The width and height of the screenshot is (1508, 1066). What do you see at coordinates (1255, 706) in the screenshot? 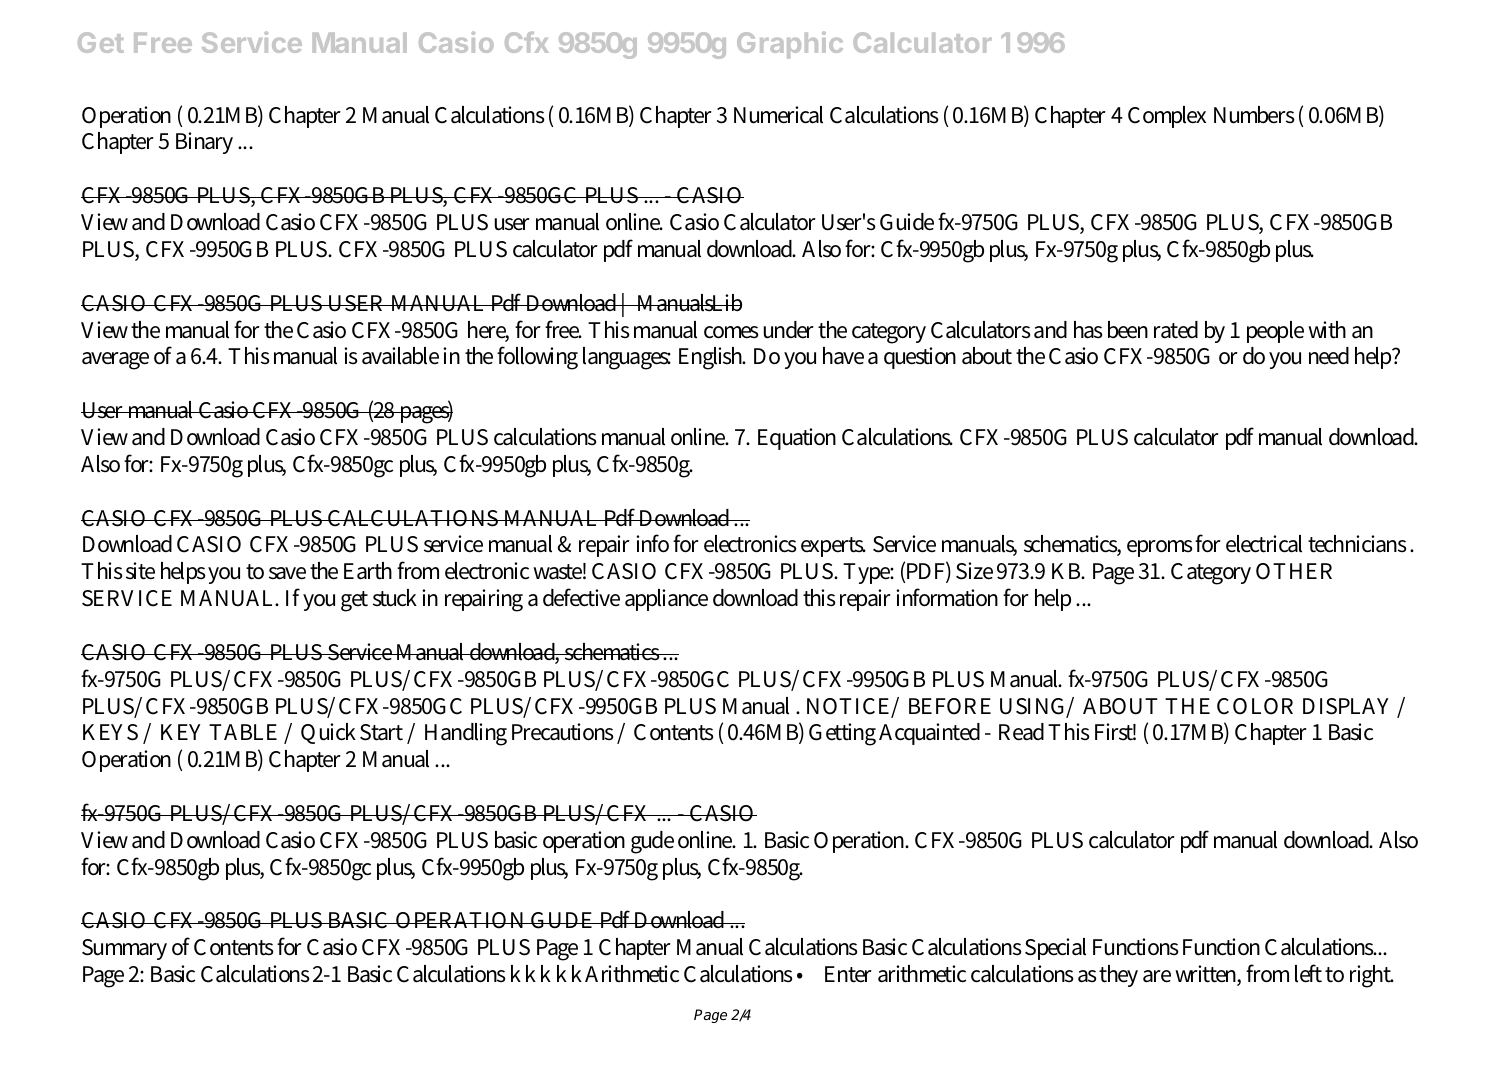
I see `COLOR` at bounding box center [1255, 706].
